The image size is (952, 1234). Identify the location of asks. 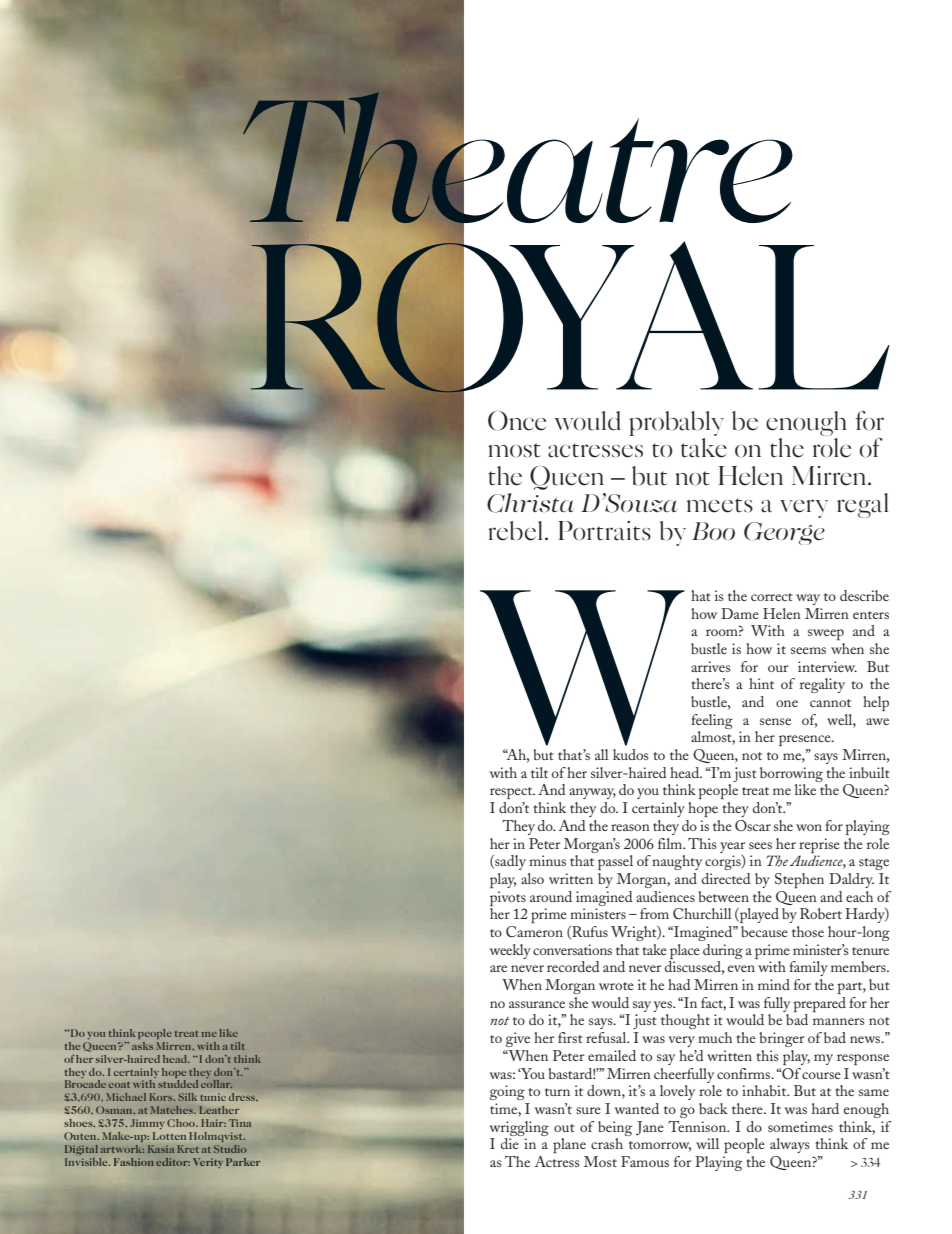
(142, 1046).
